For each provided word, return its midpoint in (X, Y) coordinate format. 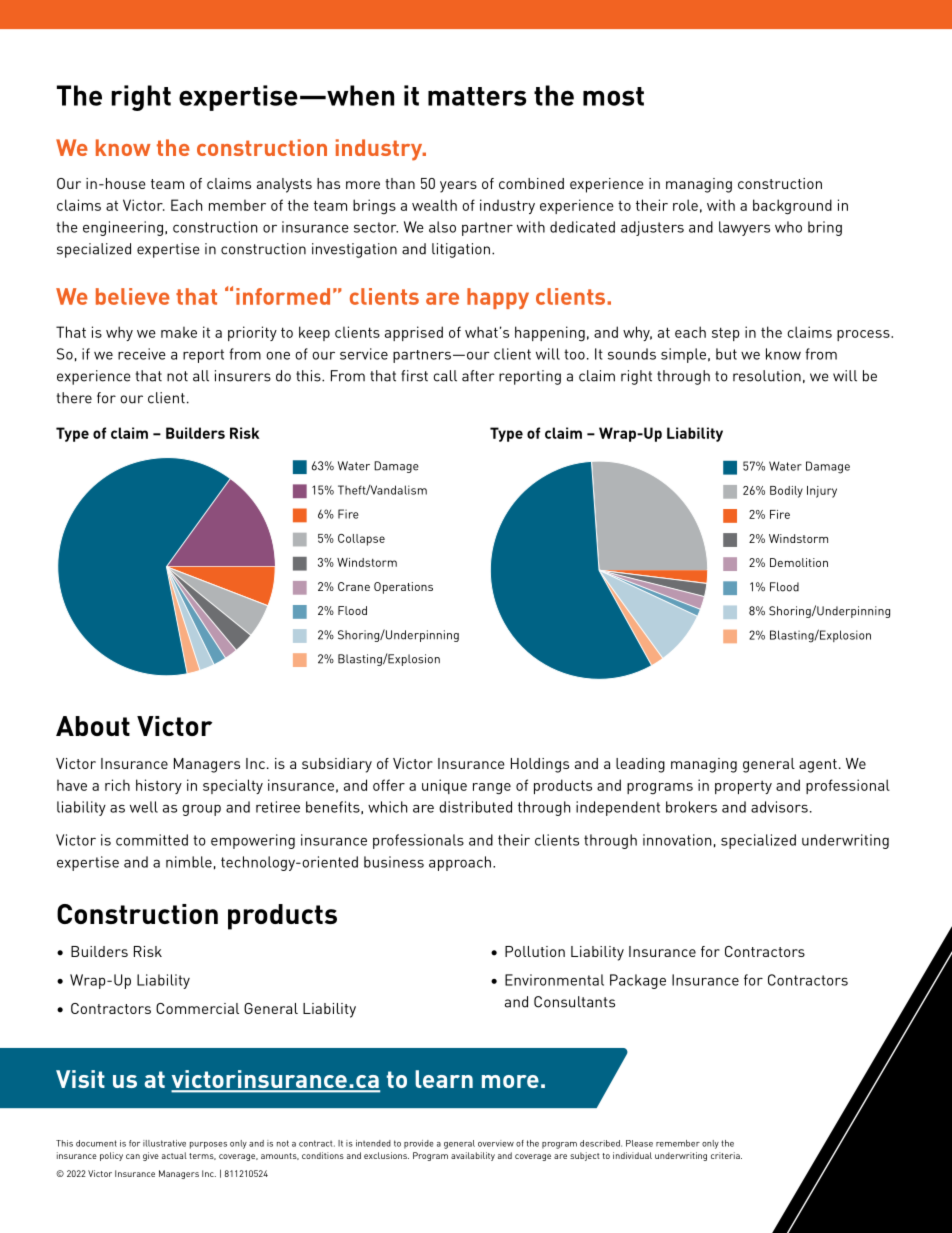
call (445, 376)
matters (477, 96)
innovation (677, 840)
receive (142, 354)
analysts (284, 185)
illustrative (164, 1143)
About (93, 726)
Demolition (799, 562)
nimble (189, 862)
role (685, 205)
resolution (767, 376)
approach (460, 863)
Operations (403, 588)
